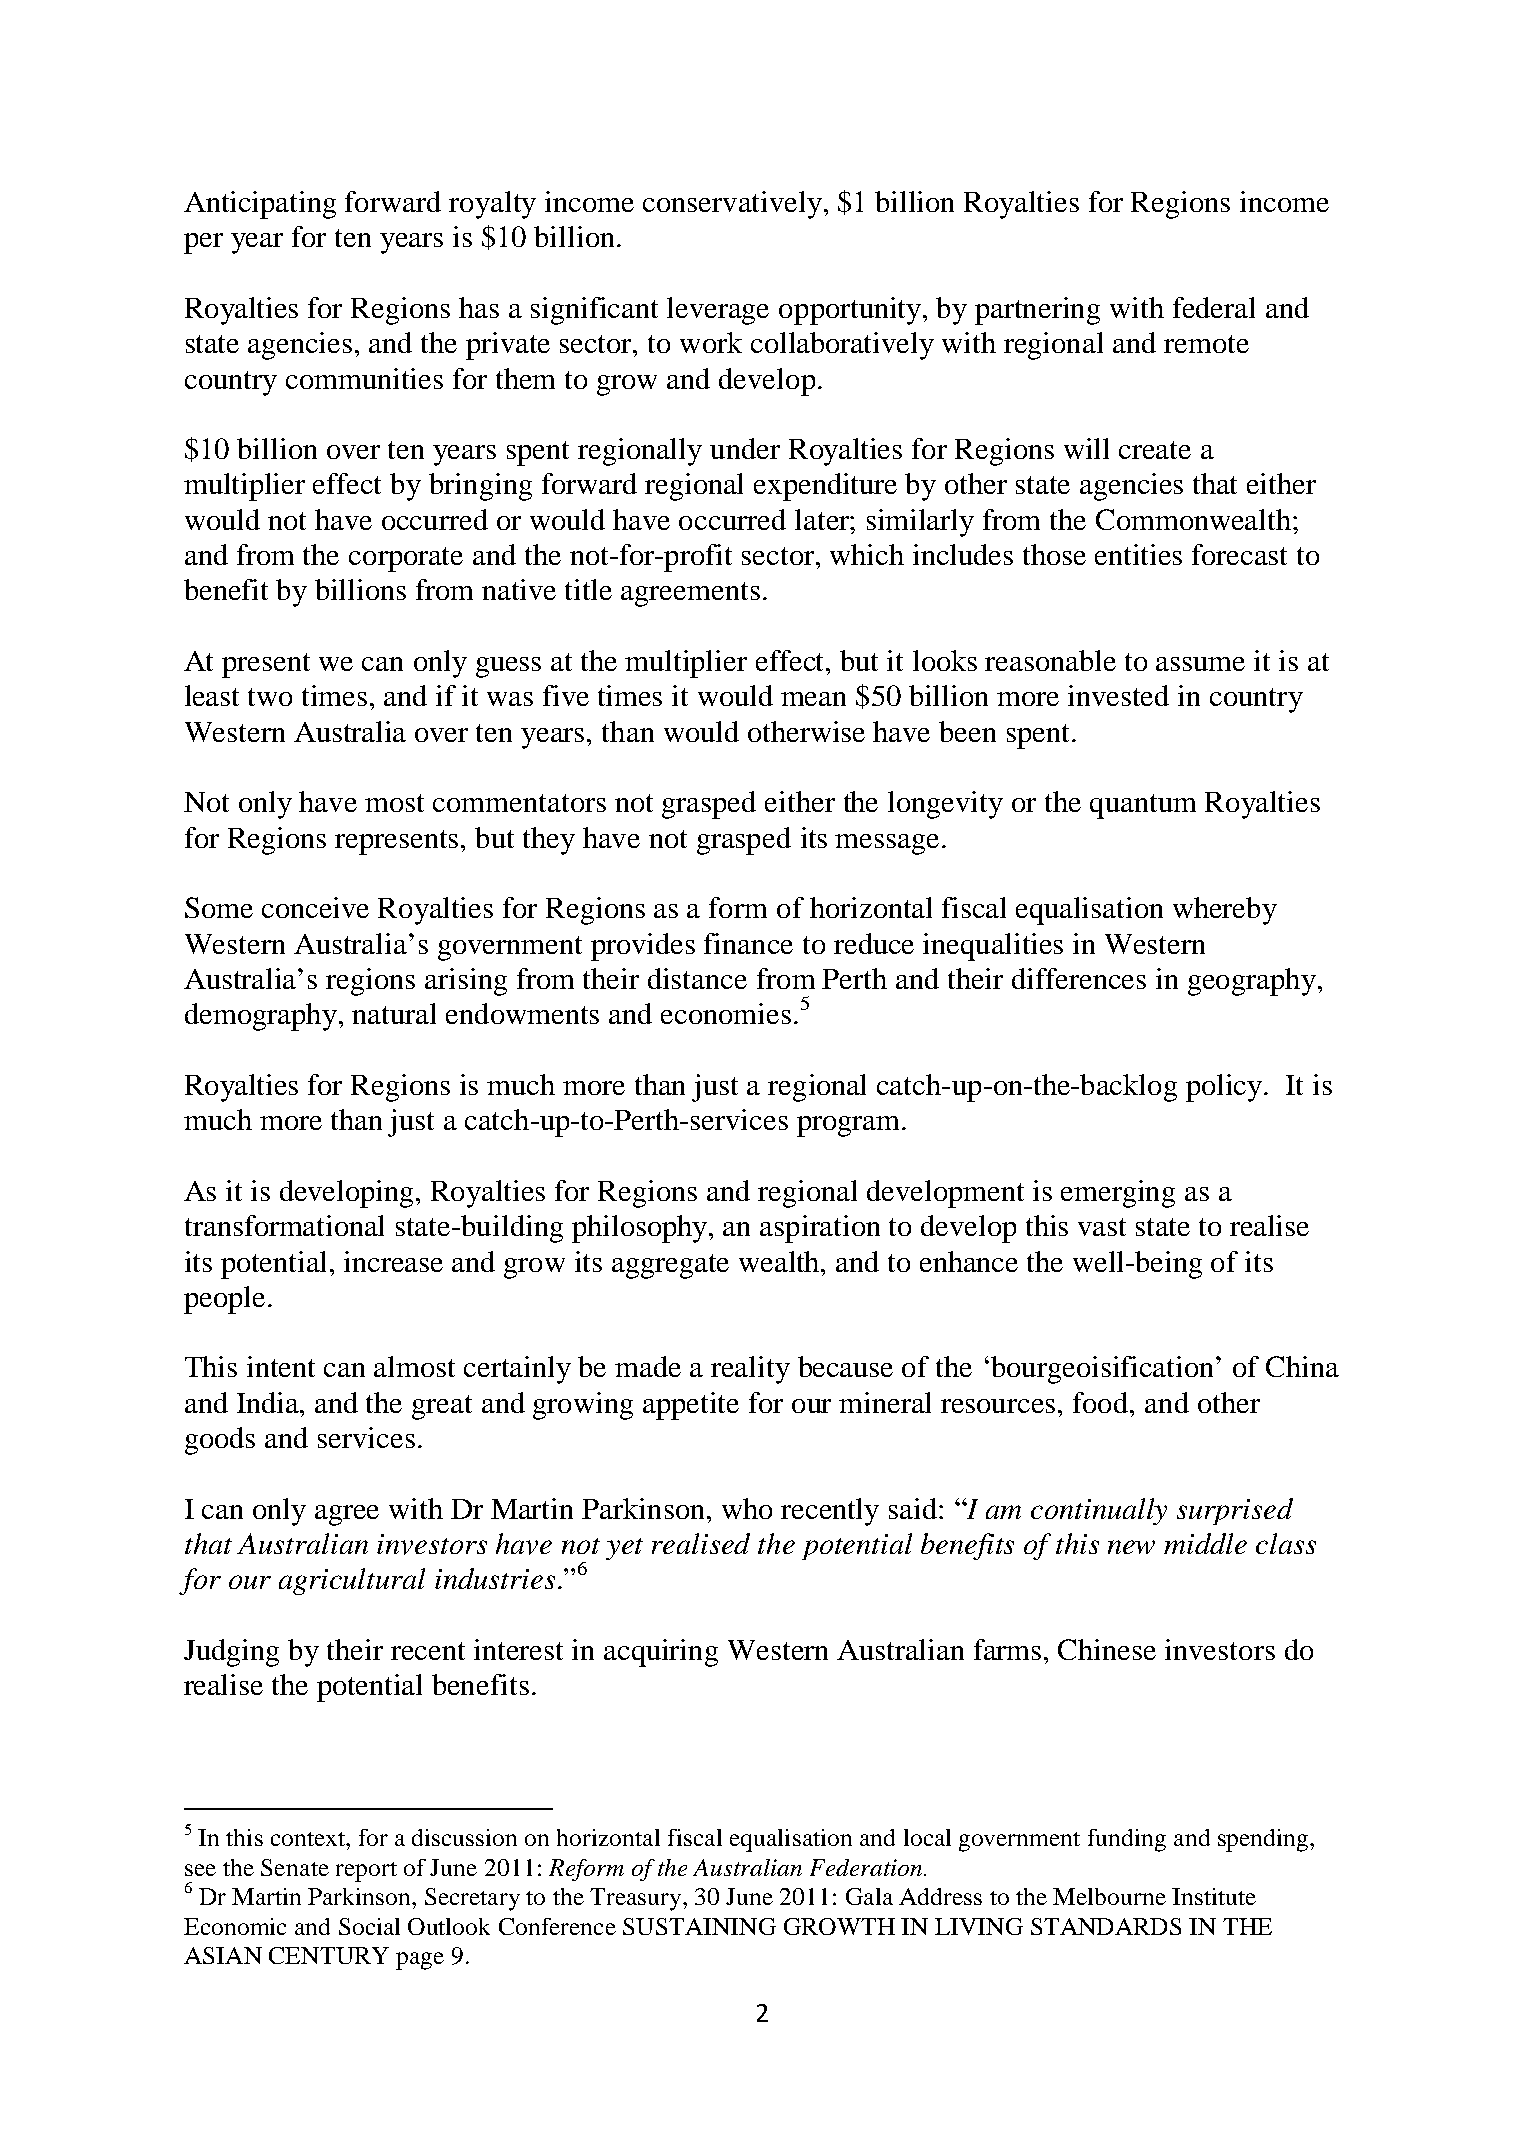  Describe the element at coordinates (1214, 1896) in the page. I see `Institute` at that location.
